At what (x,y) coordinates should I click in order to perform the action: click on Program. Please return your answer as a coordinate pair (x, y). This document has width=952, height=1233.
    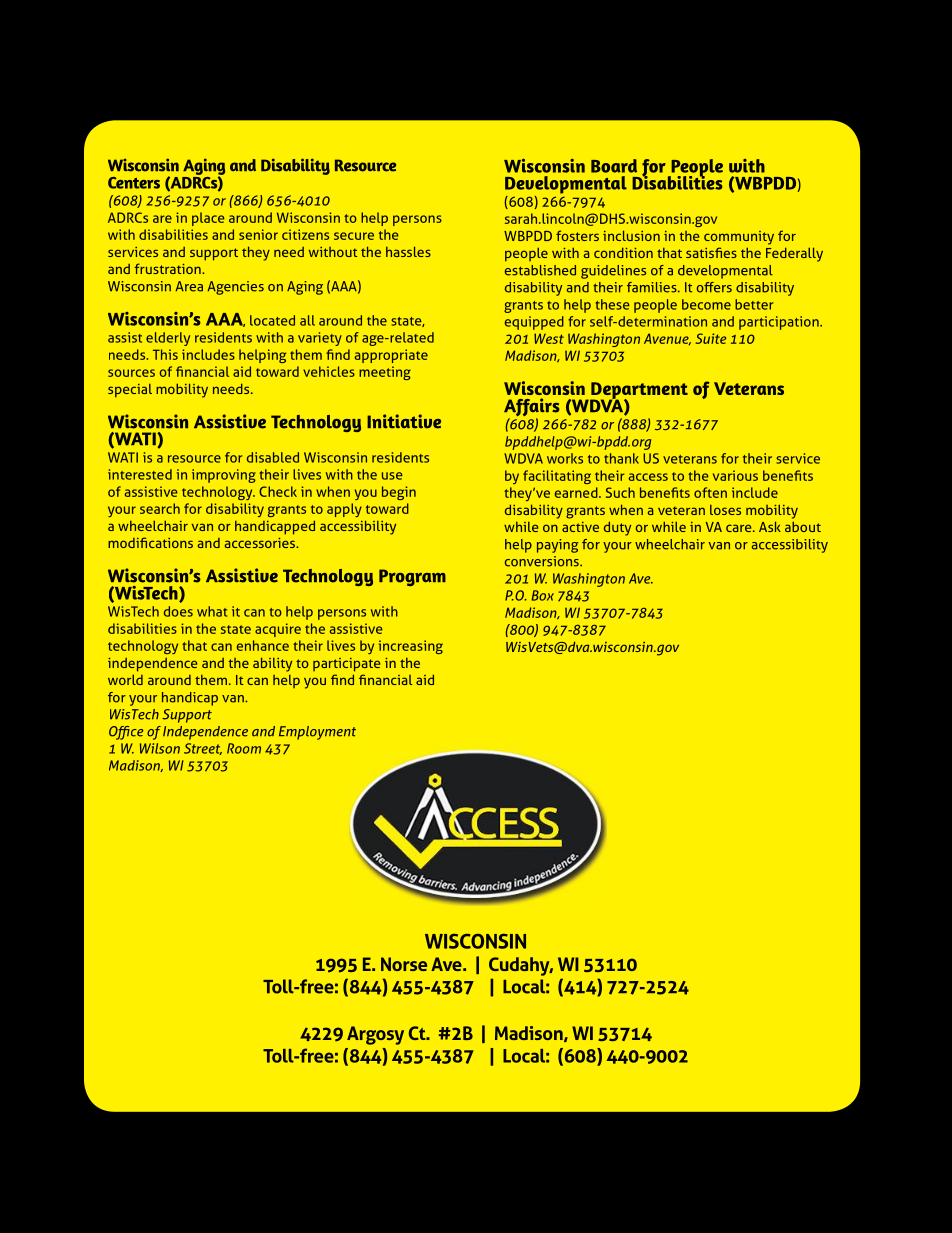
    Looking at the image, I should click on (412, 577).
